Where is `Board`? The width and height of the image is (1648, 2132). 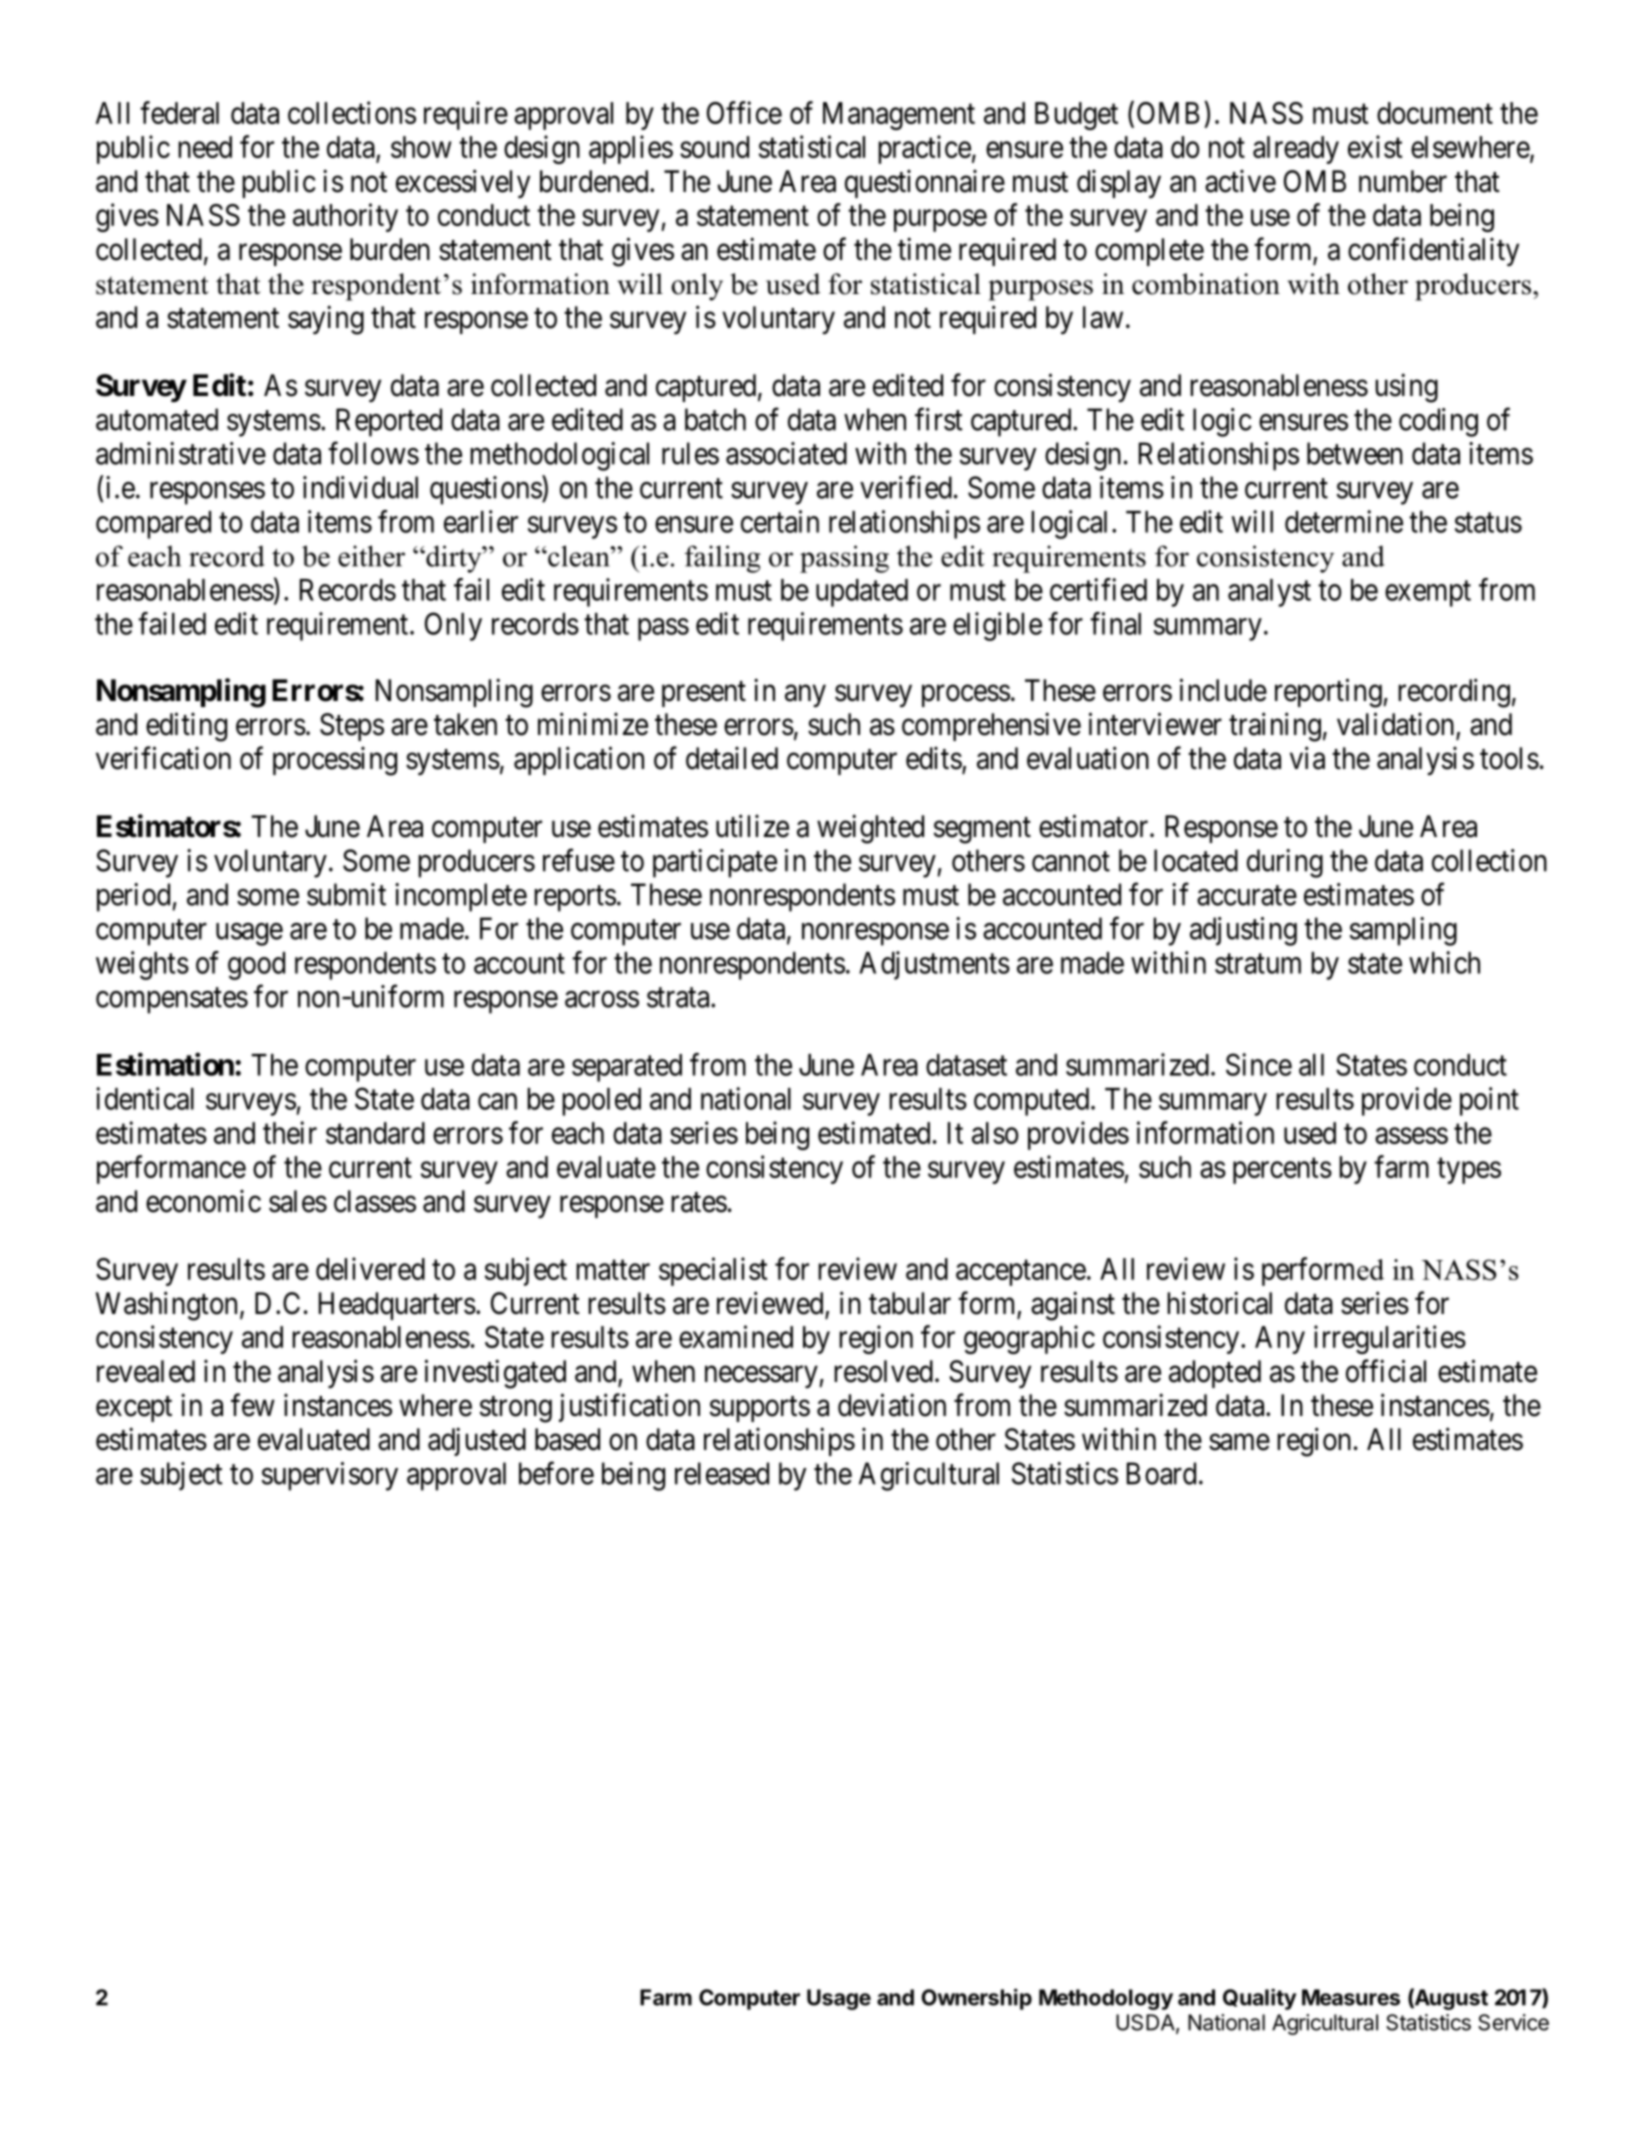 Board is located at coordinates (1161, 1473).
